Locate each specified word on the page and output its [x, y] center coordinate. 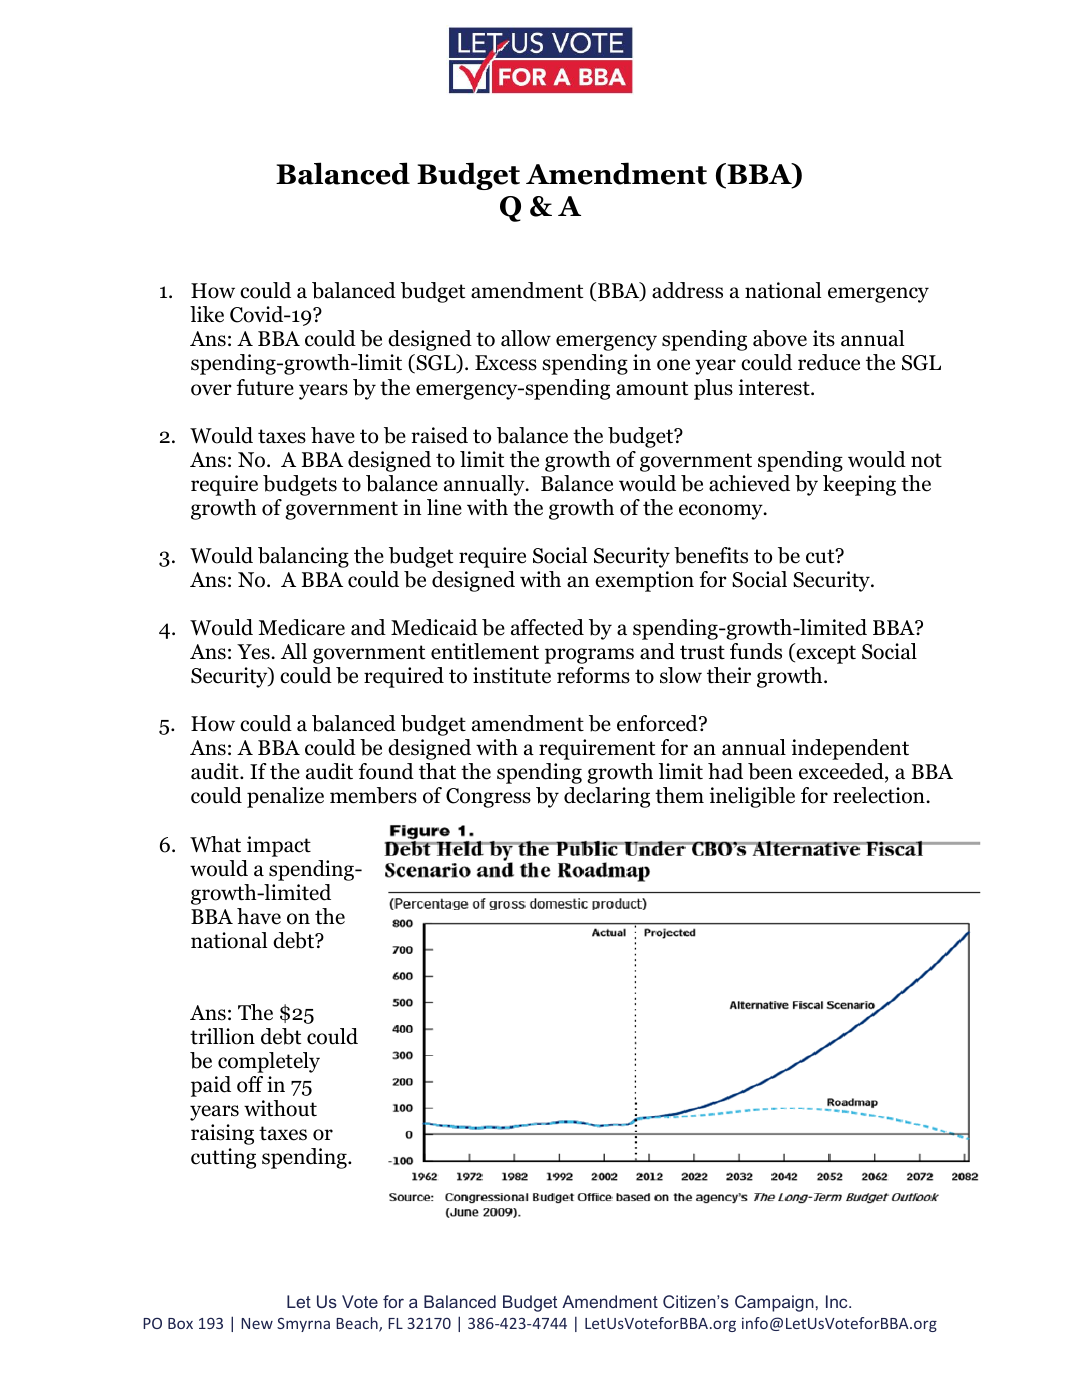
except [825, 654]
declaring [607, 797]
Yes [254, 652]
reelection [880, 795]
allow [526, 338]
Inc [838, 1301]
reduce [829, 362]
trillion [222, 1036]
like [207, 314]
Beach [358, 1324]
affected [547, 627]
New [257, 1323]
